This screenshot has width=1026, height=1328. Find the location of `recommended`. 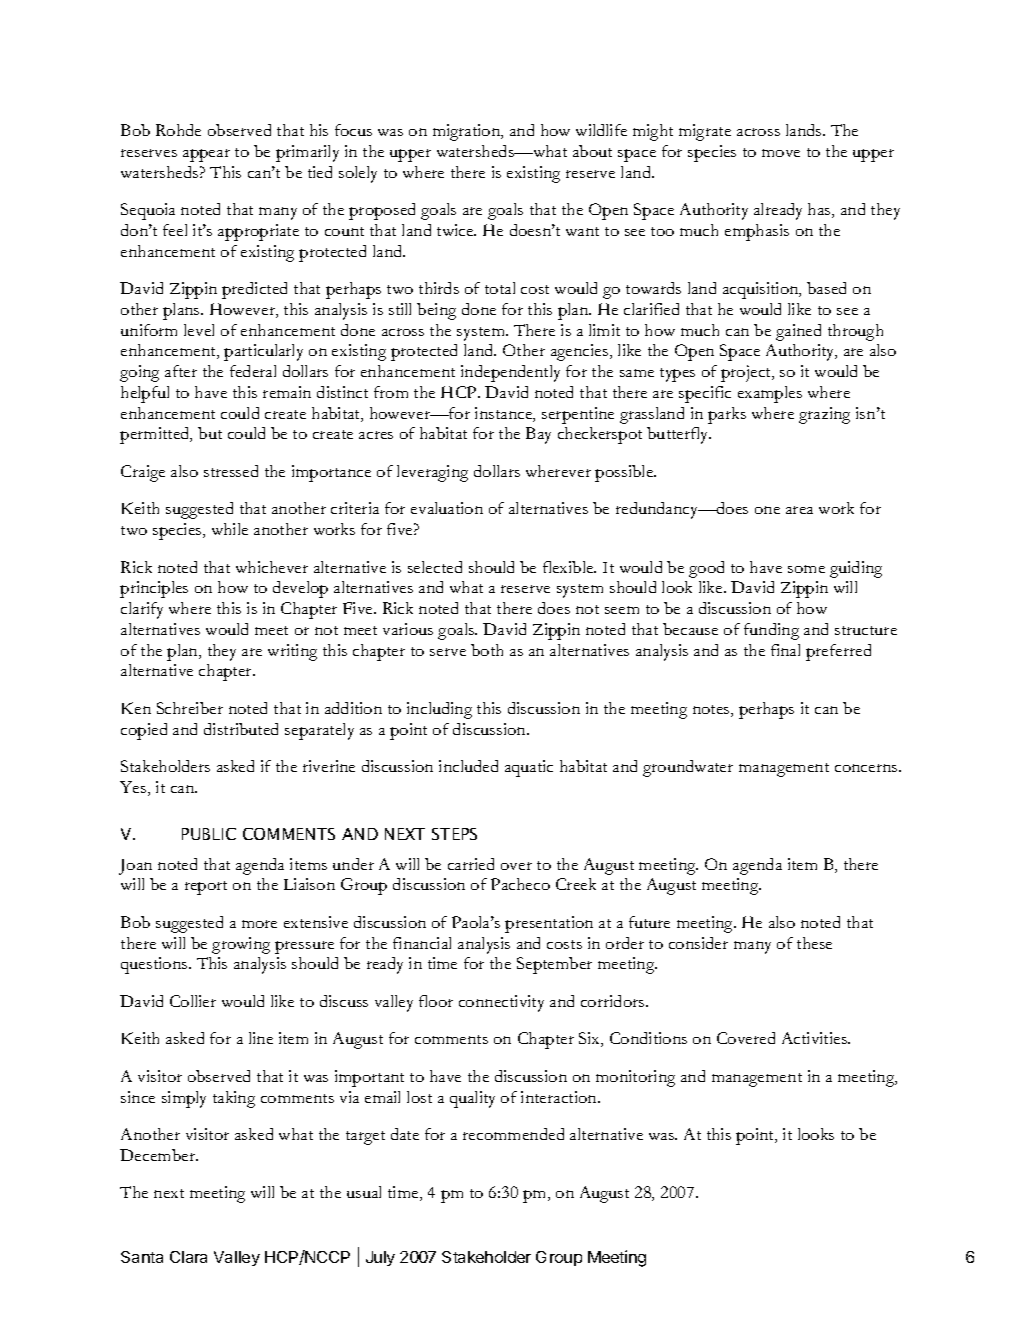

recommended is located at coordinates (513, 1134).
